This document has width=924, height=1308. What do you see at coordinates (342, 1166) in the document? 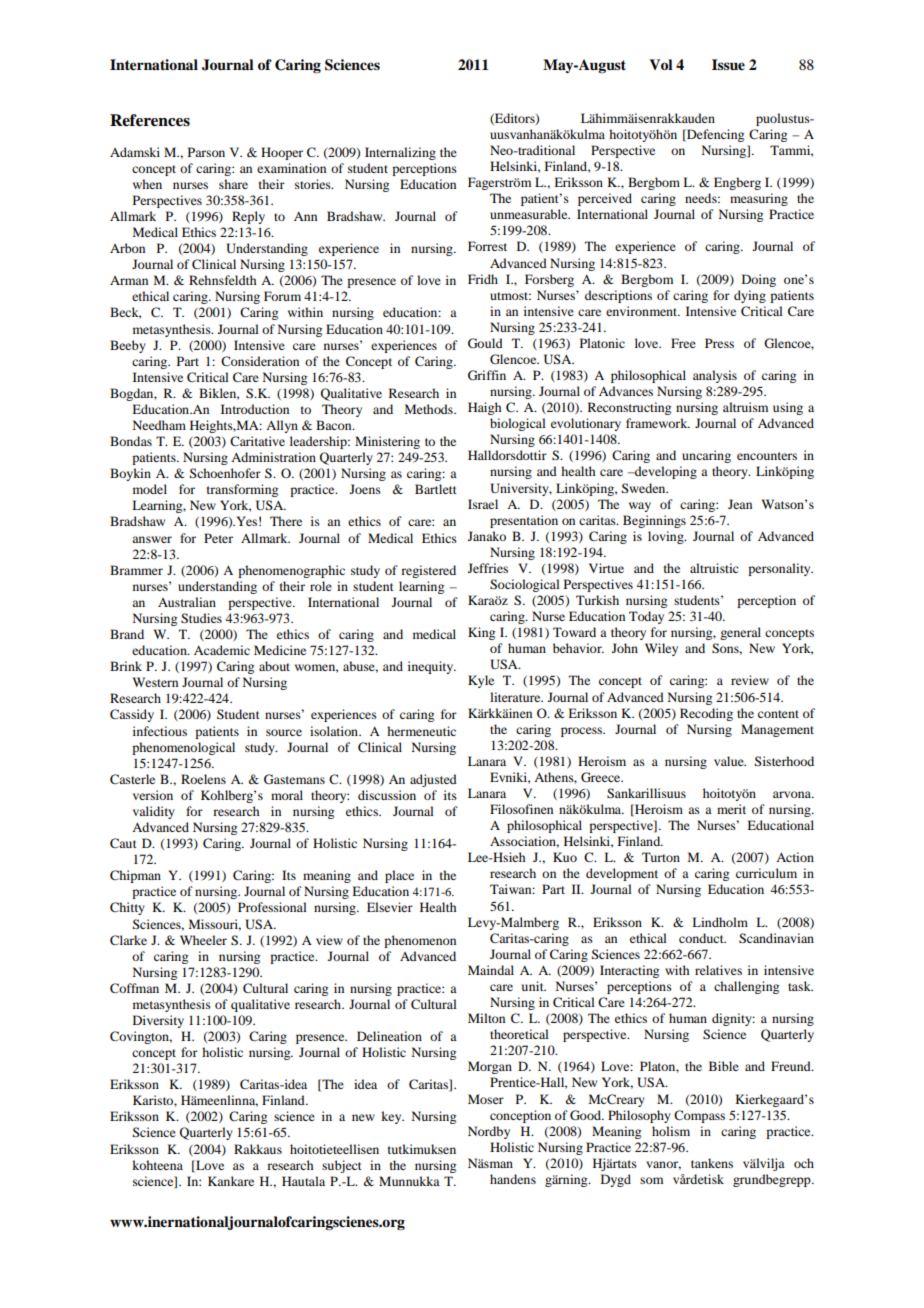
I see `subject` at bounding box center [342, 1166].
